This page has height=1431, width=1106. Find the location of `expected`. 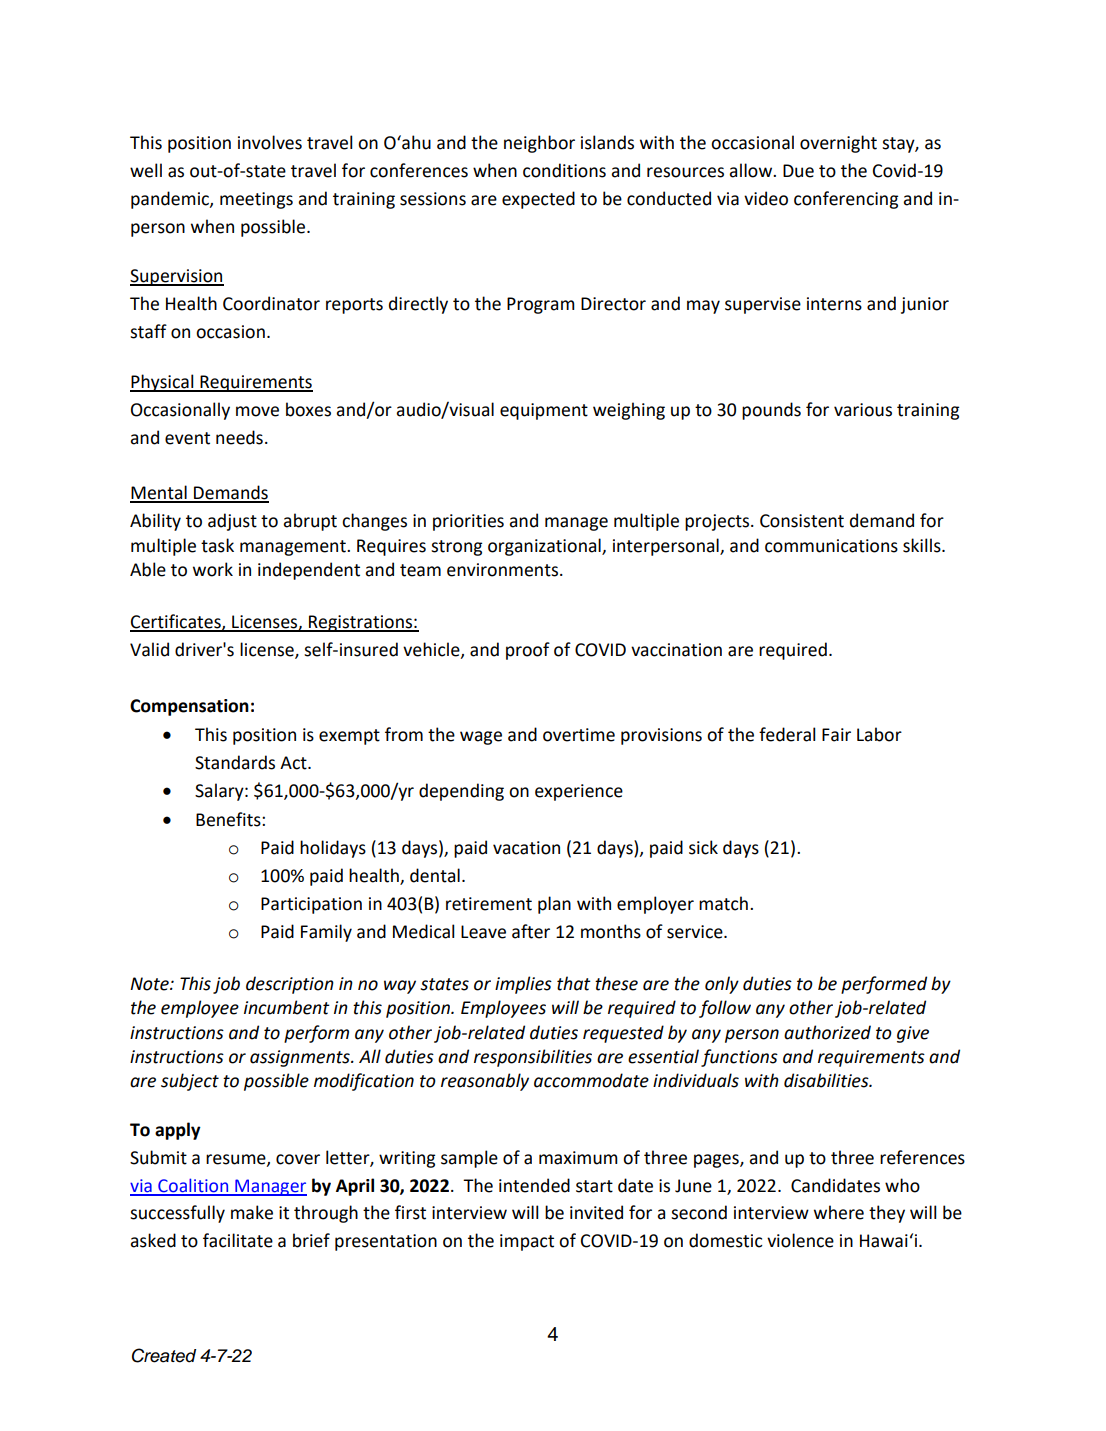

expected is located at coordinates (538, 200).
